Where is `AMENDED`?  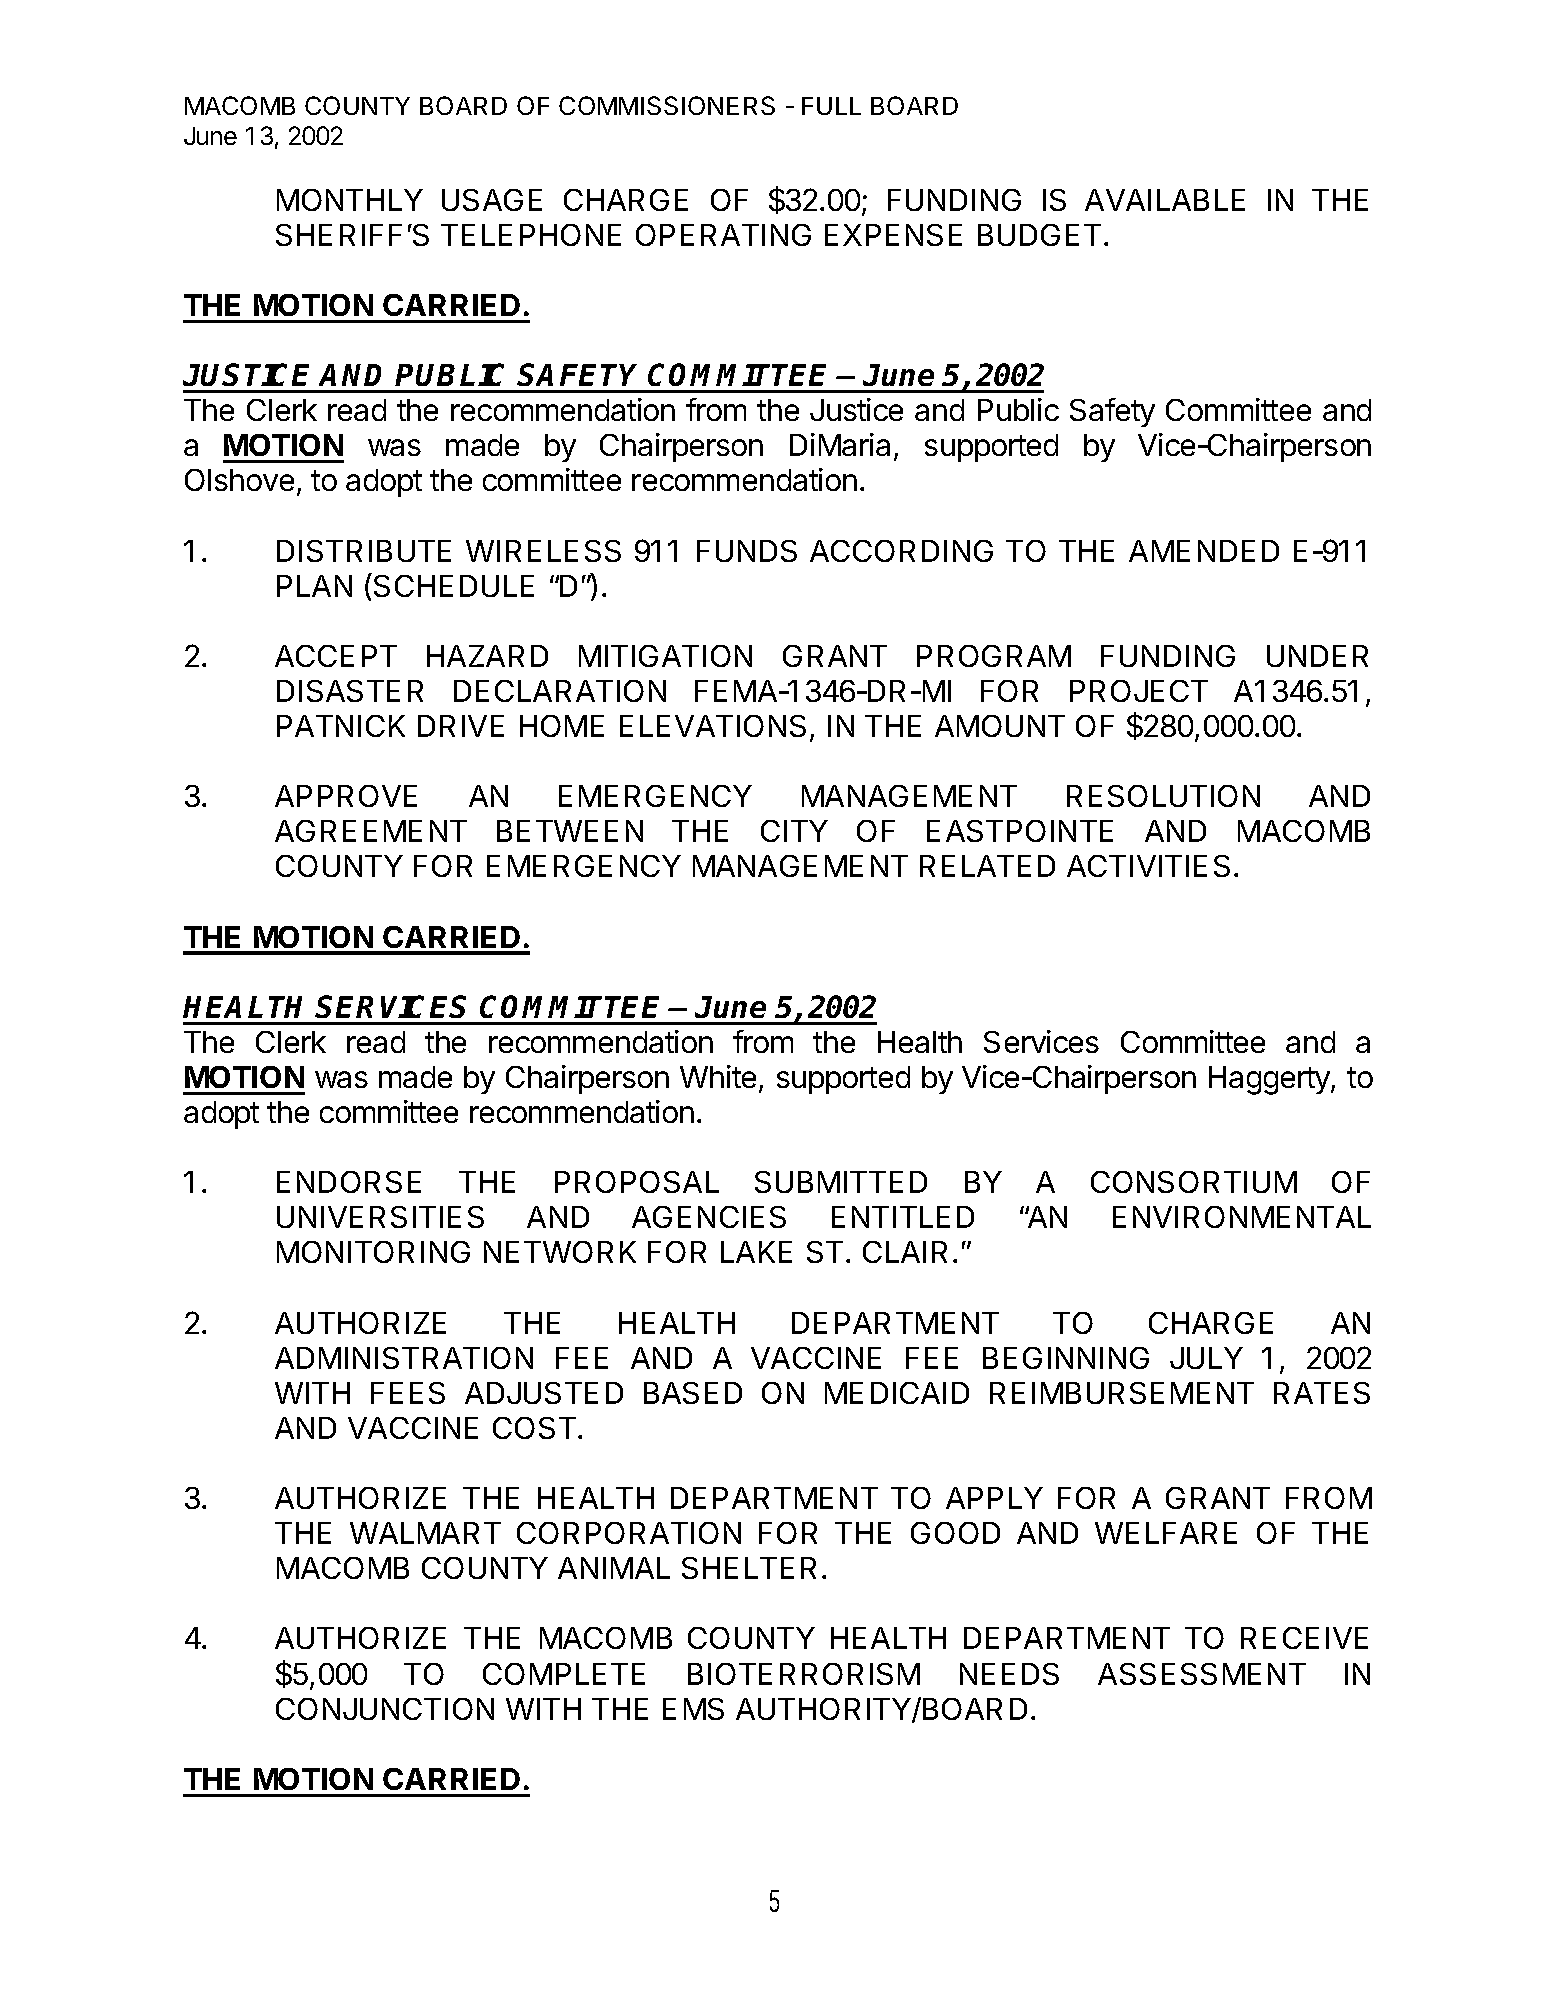
AMENDED is located at coordinates (1204, 551).
